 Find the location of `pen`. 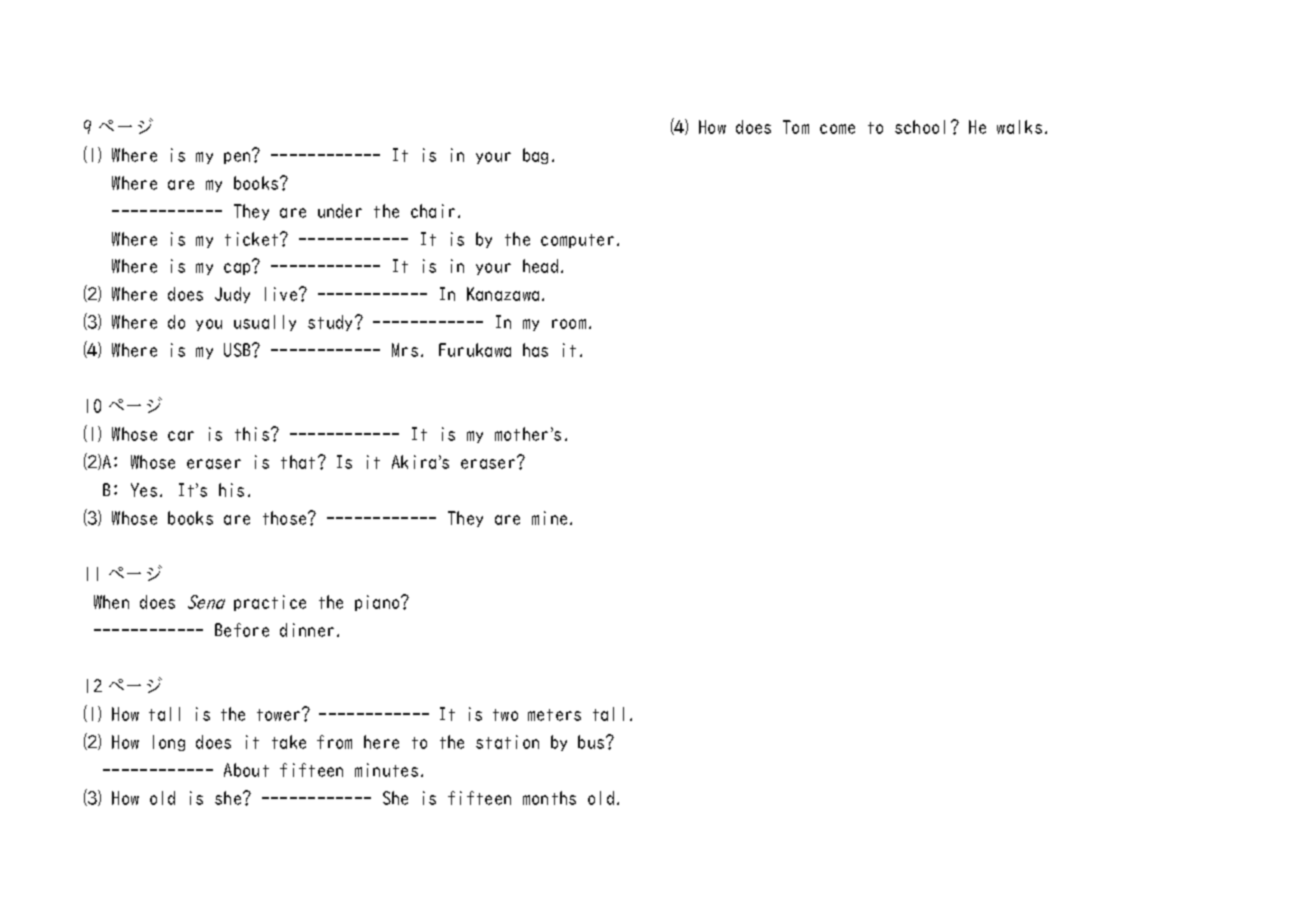

pen is located at coordinates (238, 157).
